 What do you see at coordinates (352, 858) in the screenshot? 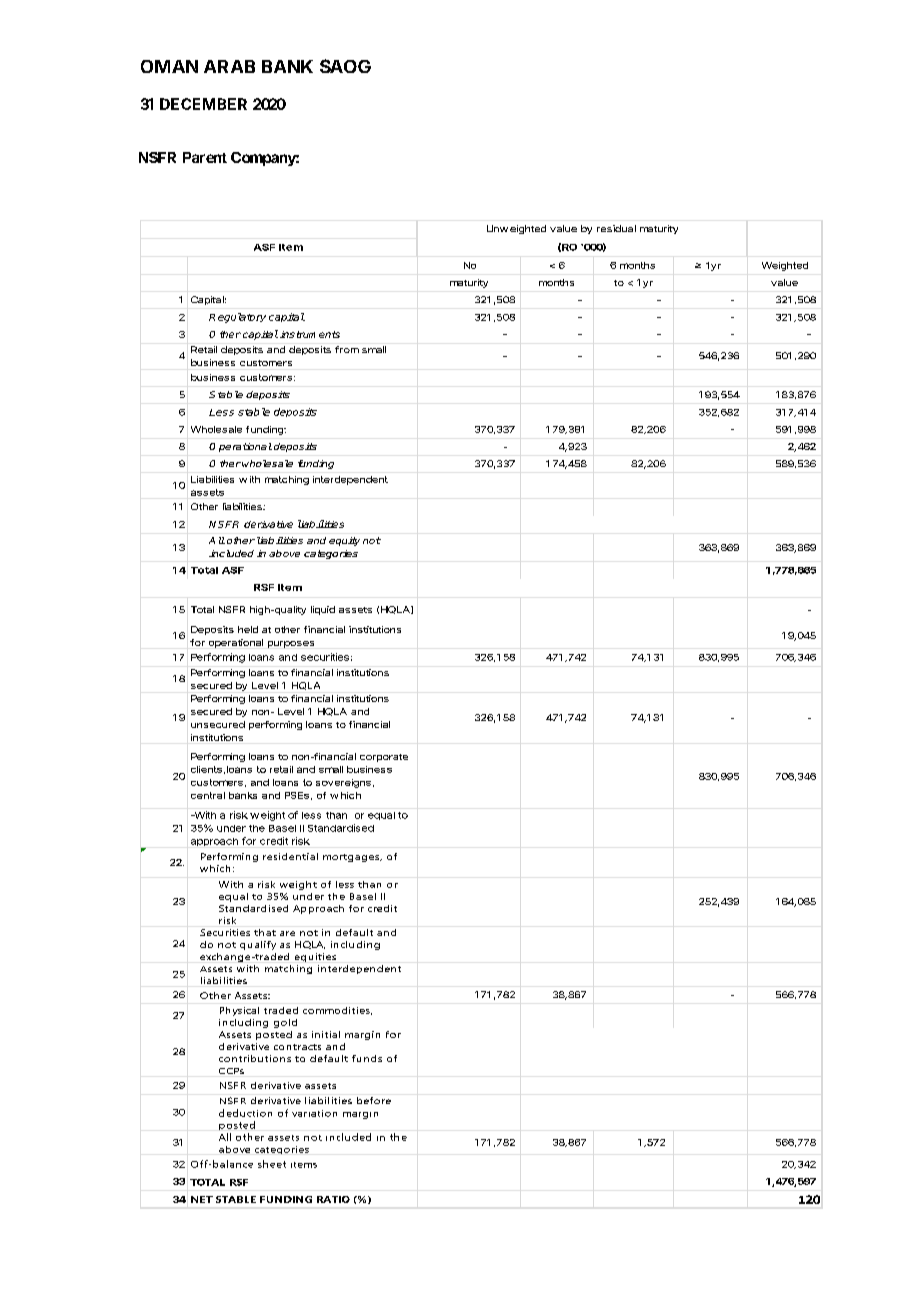
I see `mortgages` at bounding box center [352, 858].
